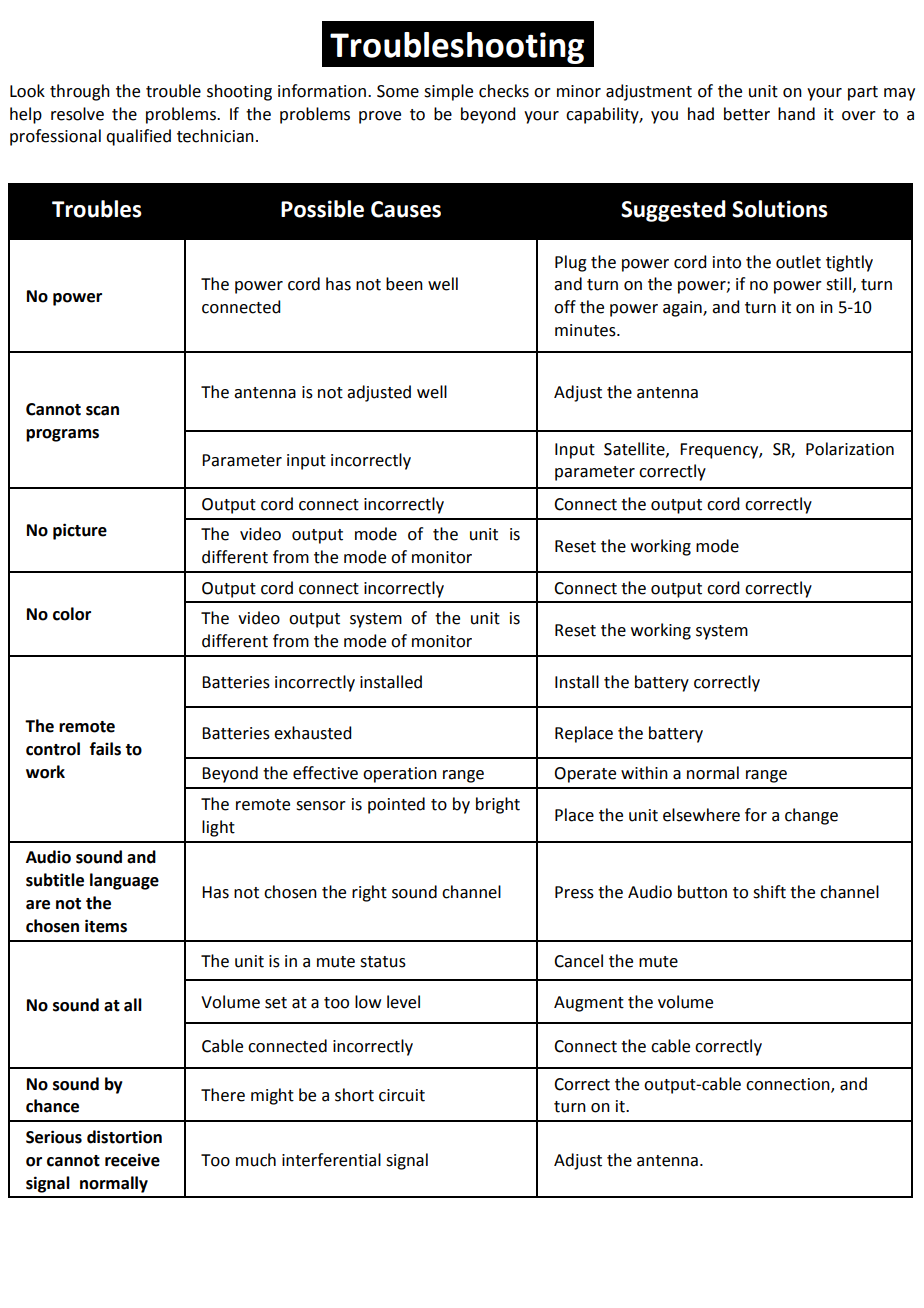 Image resolution: width=924 pixels, height=1308 pixels. Describe the element at coordinates (402, 1095) in the screenshot. I see `circuit` at that location.
